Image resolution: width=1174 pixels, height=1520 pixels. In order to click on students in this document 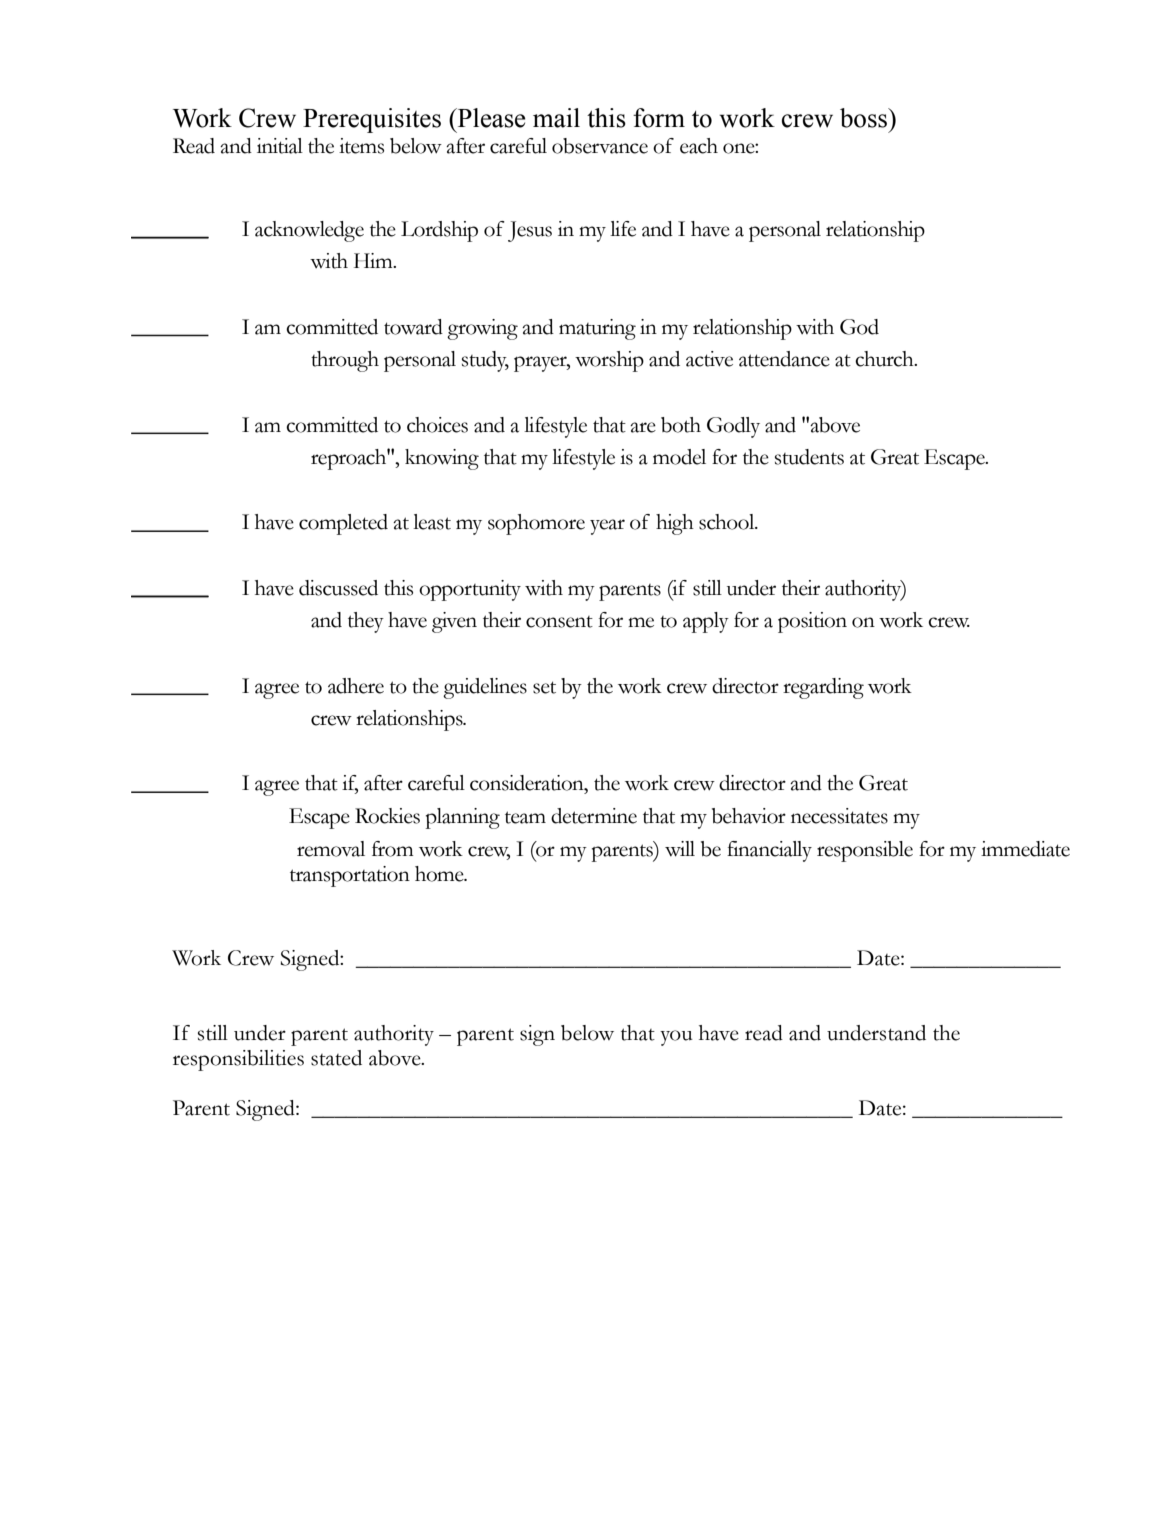, I will do `click(809, 457)`.
